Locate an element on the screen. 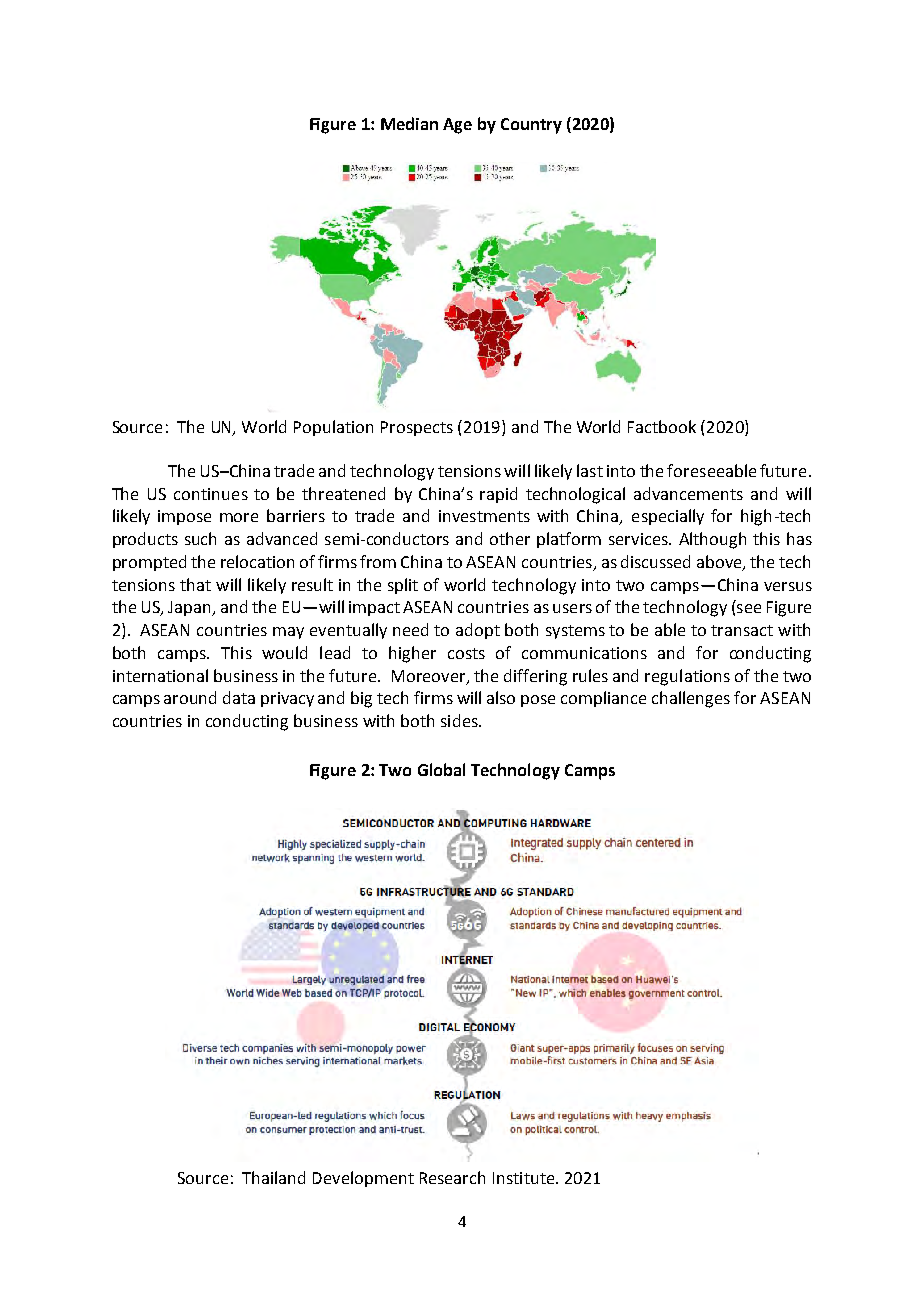 The height and width of the screenshot is (1308, 924). Thailand is located at coordinates (273, 1177).
